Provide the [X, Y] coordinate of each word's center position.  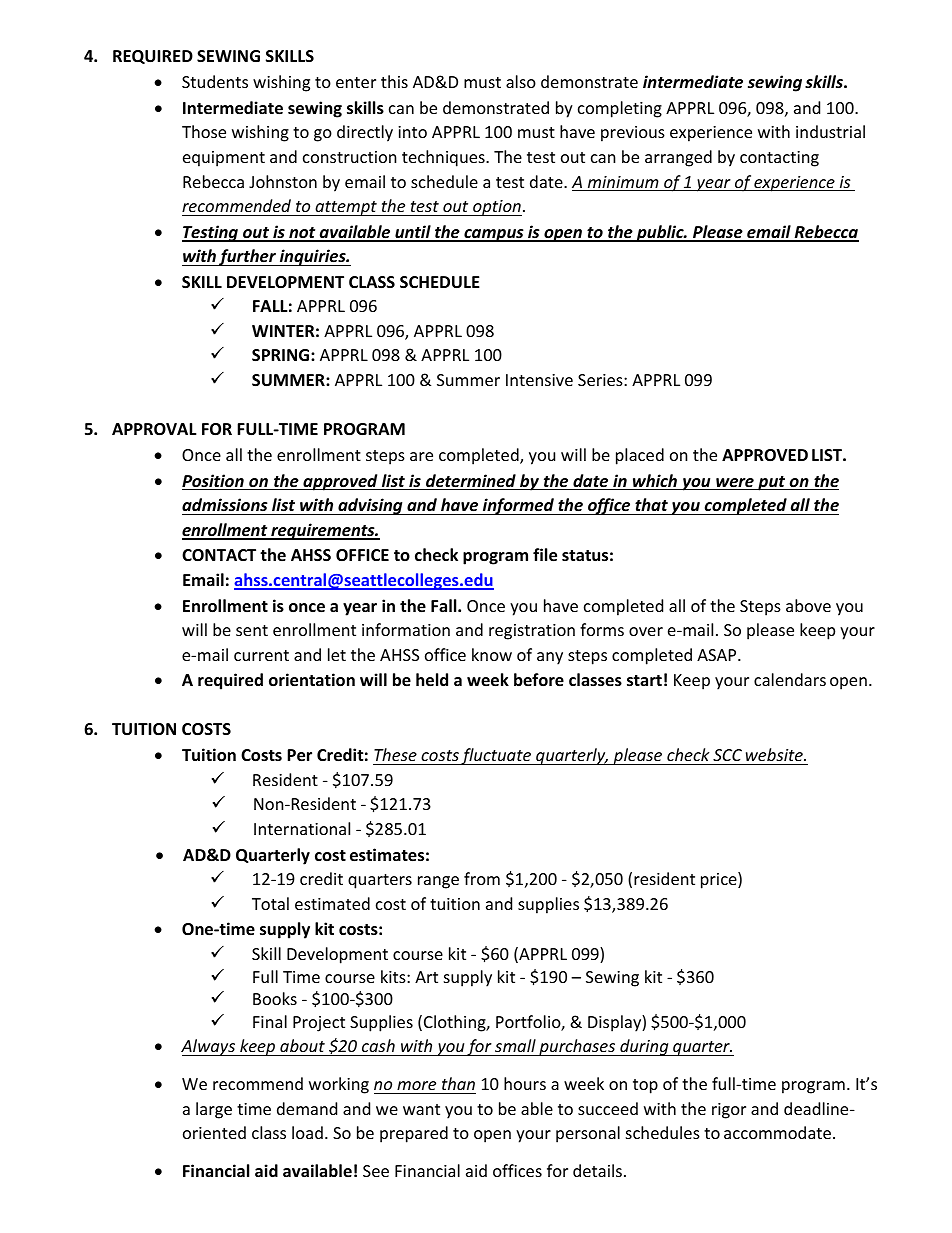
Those [204, 131]
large [214, 1110]
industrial [830, 131]
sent [252, 630]
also [521, 81]
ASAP [718, 655]
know [492, 654]
